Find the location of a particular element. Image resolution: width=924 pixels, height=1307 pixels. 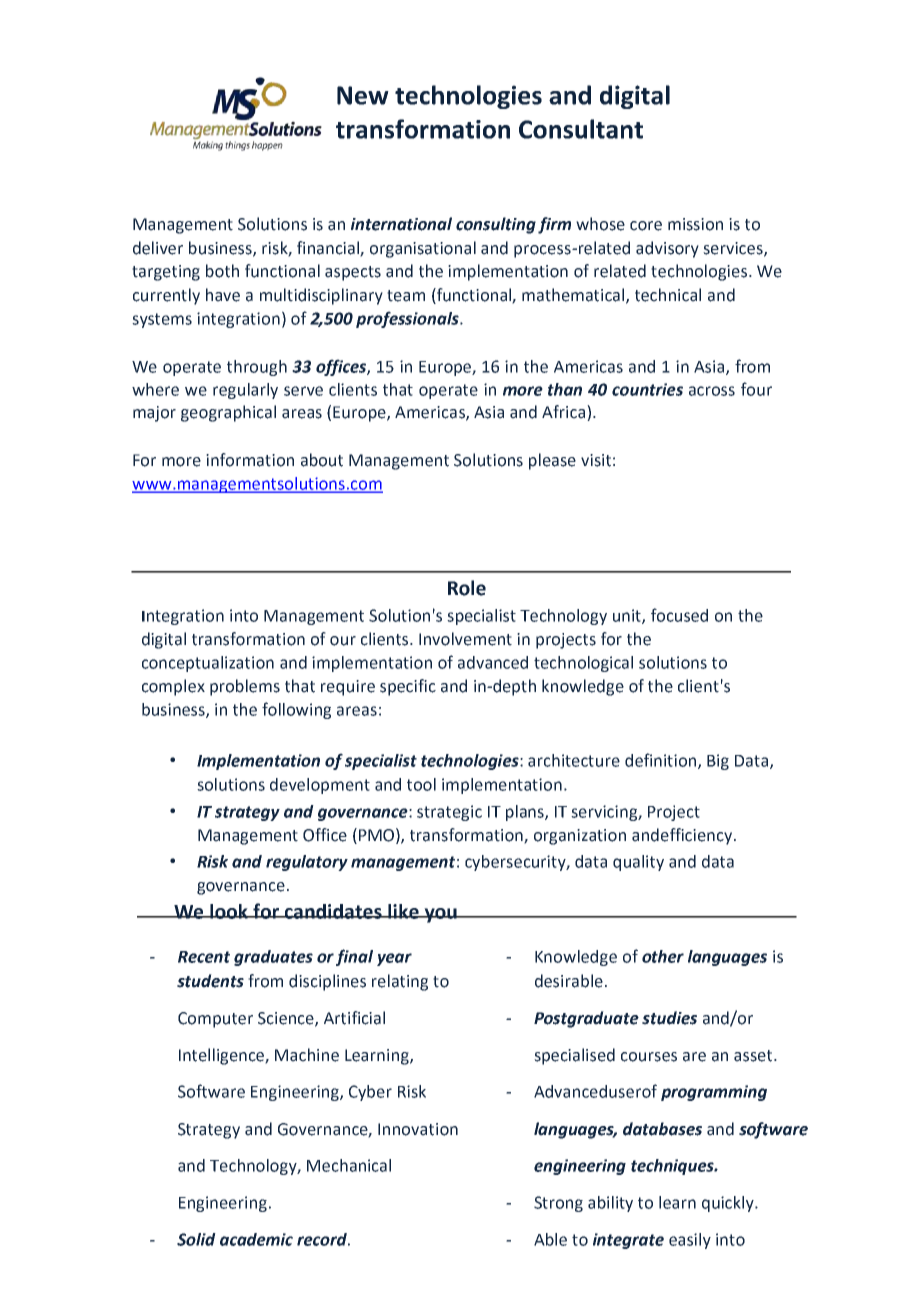

mission is located at coordinates (695, 224).
